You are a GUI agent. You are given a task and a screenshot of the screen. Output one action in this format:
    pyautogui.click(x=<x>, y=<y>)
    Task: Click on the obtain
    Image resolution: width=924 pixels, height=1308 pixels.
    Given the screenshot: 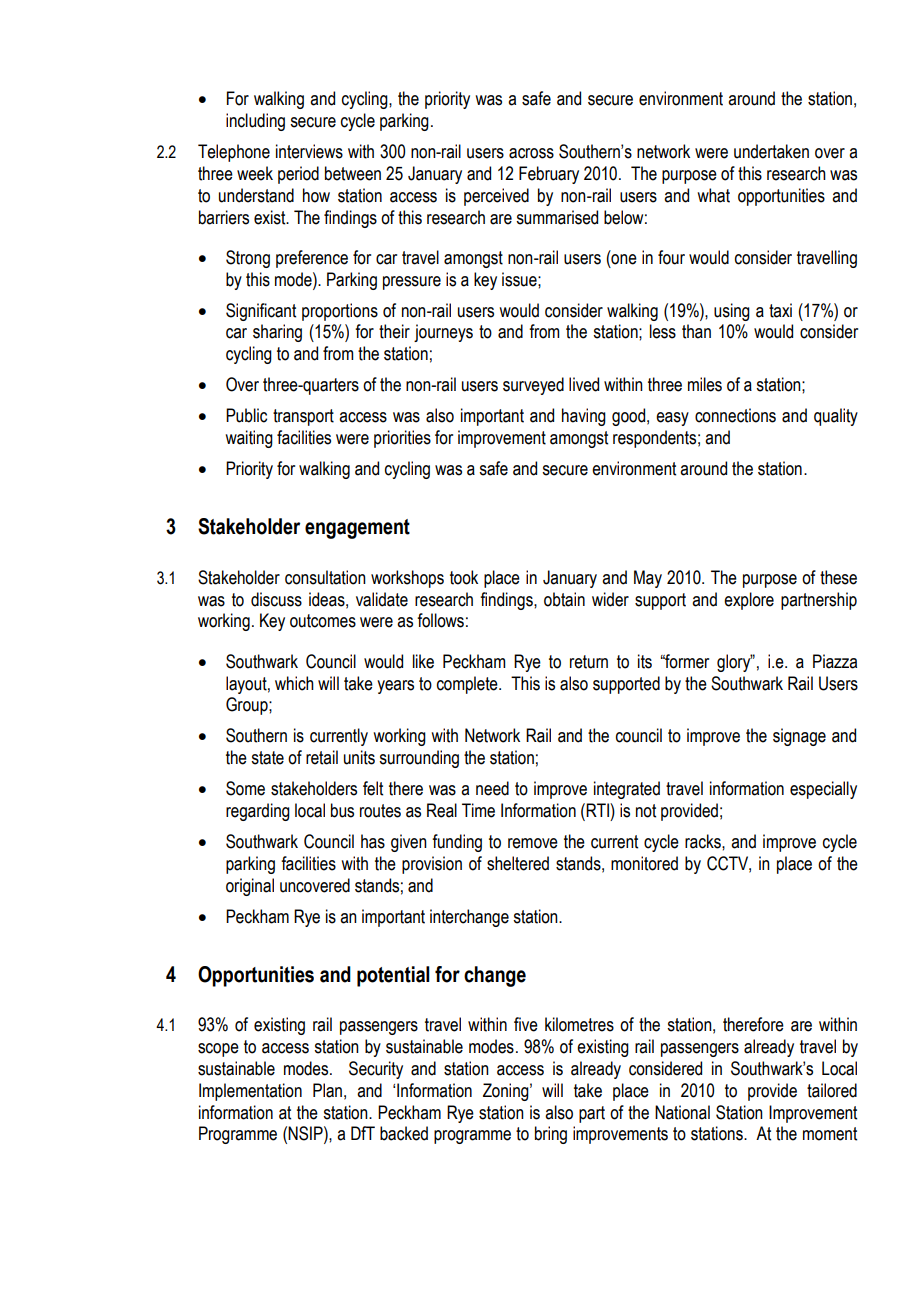 What is the action you would take?
    pyautogui.click(x=564, y=599)
